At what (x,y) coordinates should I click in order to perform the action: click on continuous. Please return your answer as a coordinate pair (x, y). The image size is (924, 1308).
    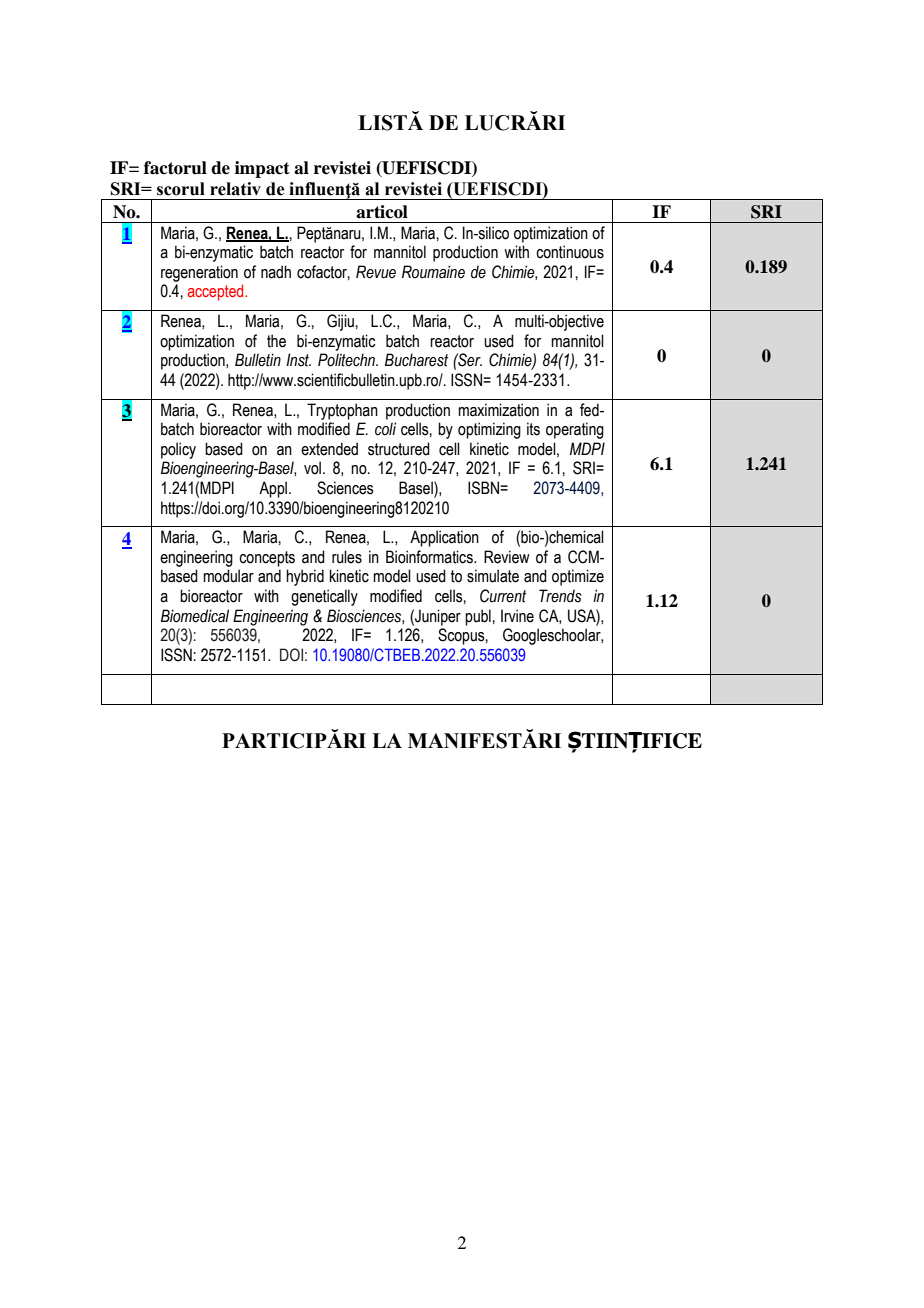
    Looking at the image, I should click on (570, 252).
